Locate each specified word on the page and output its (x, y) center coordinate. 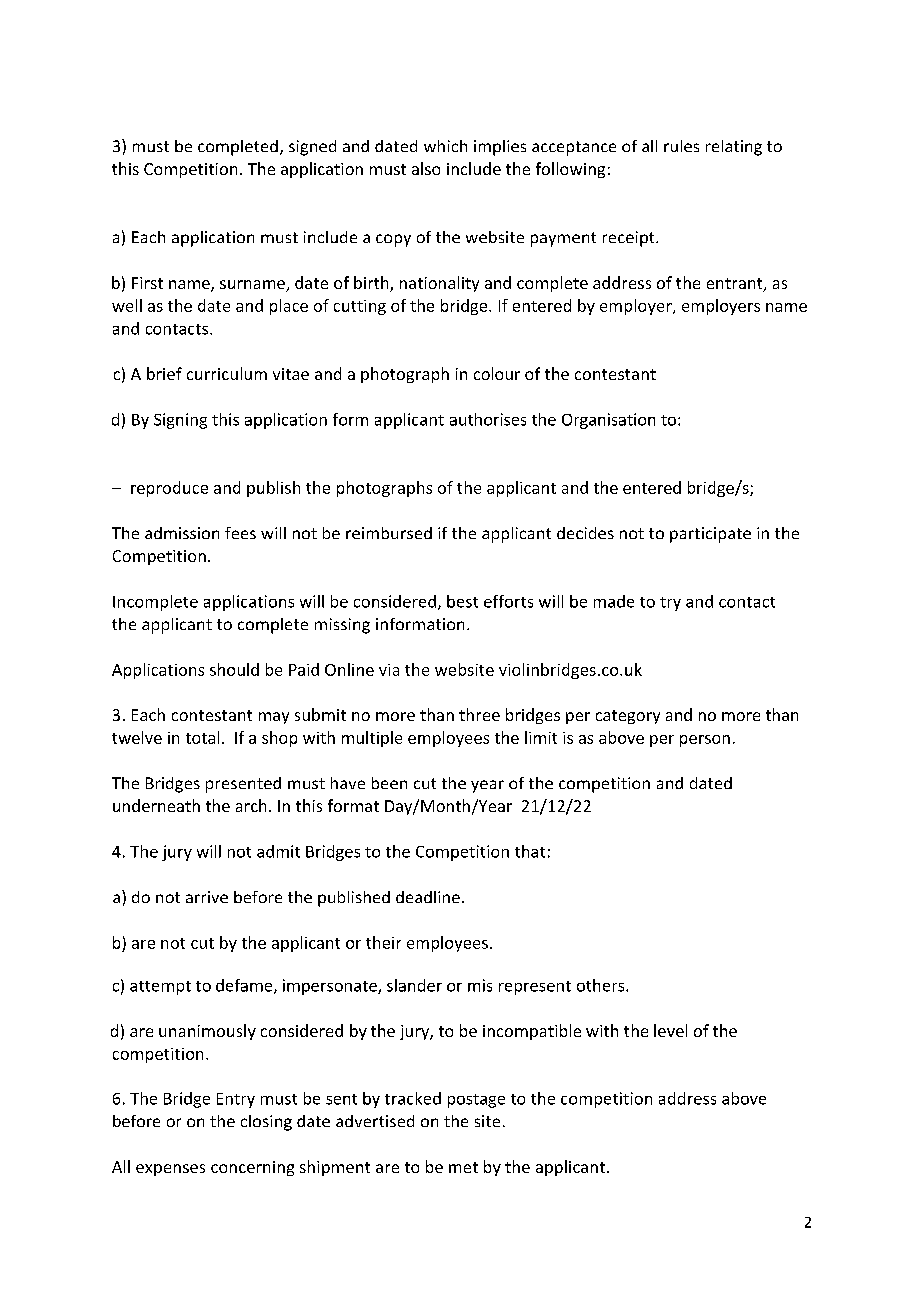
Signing (180, 421)
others (602, 985)
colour (497, 373)
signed (312, 148)
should (234, 669)
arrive (207, 897)
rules (681, 146)
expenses (170, 1170)
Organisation (608, 421)
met (463, 1167)
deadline (428, 897)
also (426, 168)
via (389, 670)
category (628, 717)
